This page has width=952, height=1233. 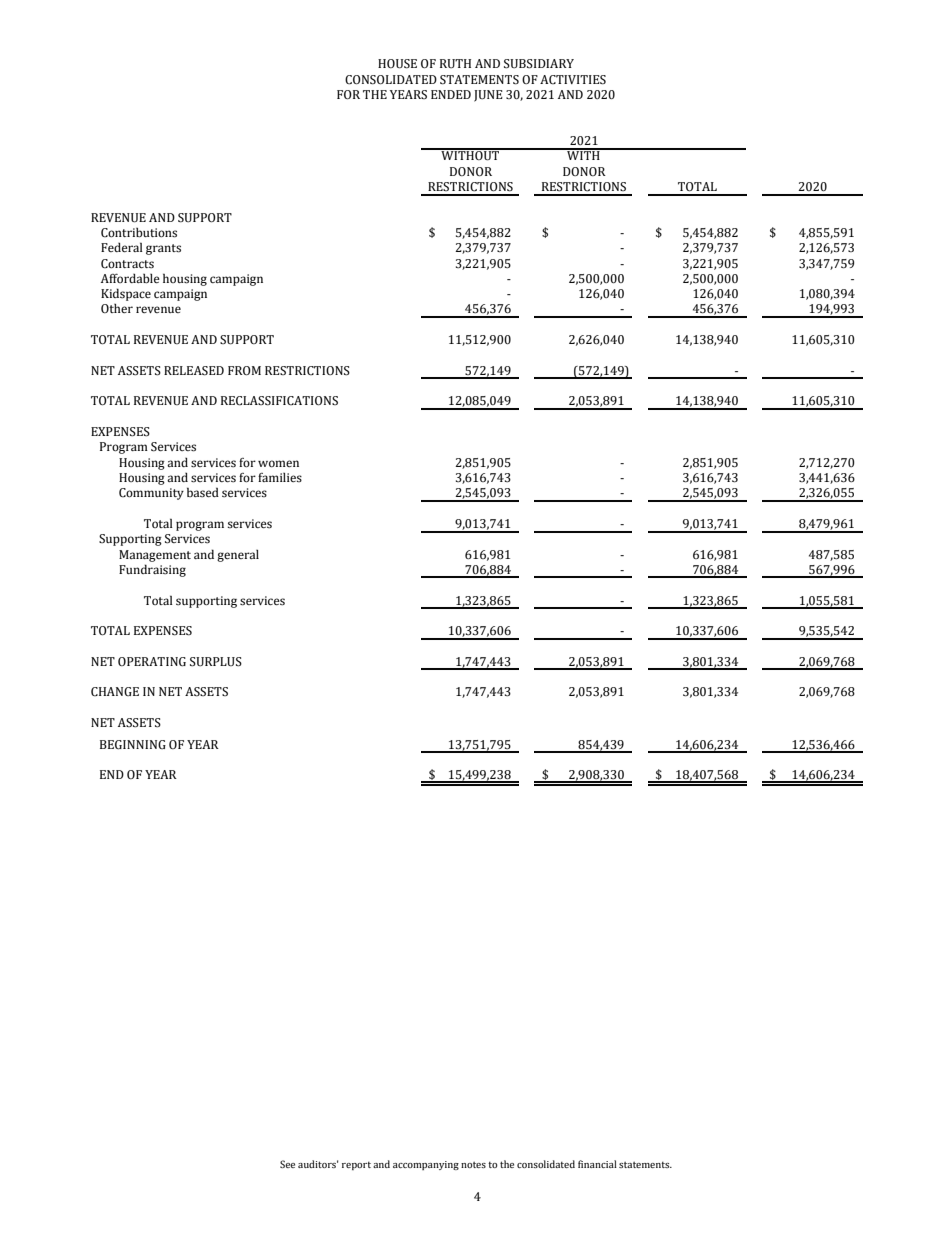 What do you see at coordinates (488, 96) in the page?
I see `JUNE` at bounding box center [488, 96].
